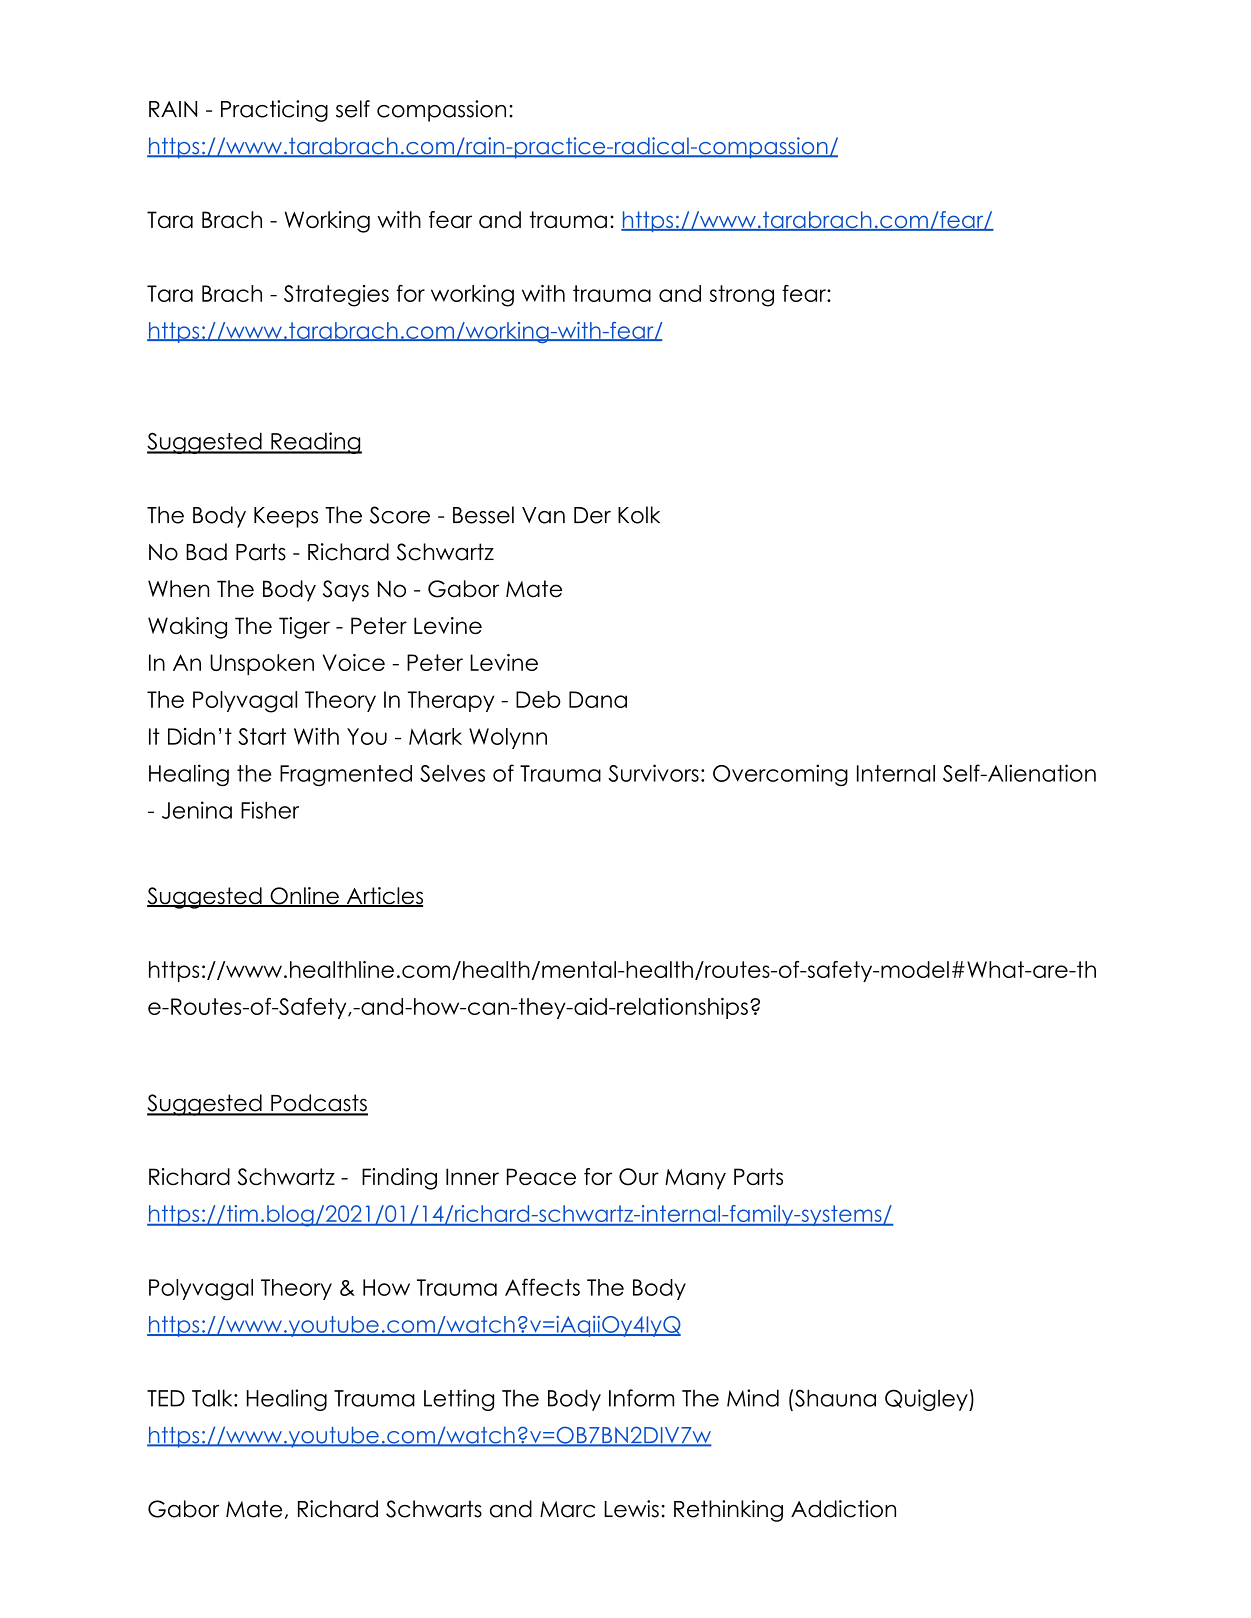 This image has width=1251, height=1618. I want to click on Addiction, so click(843, 1509).
